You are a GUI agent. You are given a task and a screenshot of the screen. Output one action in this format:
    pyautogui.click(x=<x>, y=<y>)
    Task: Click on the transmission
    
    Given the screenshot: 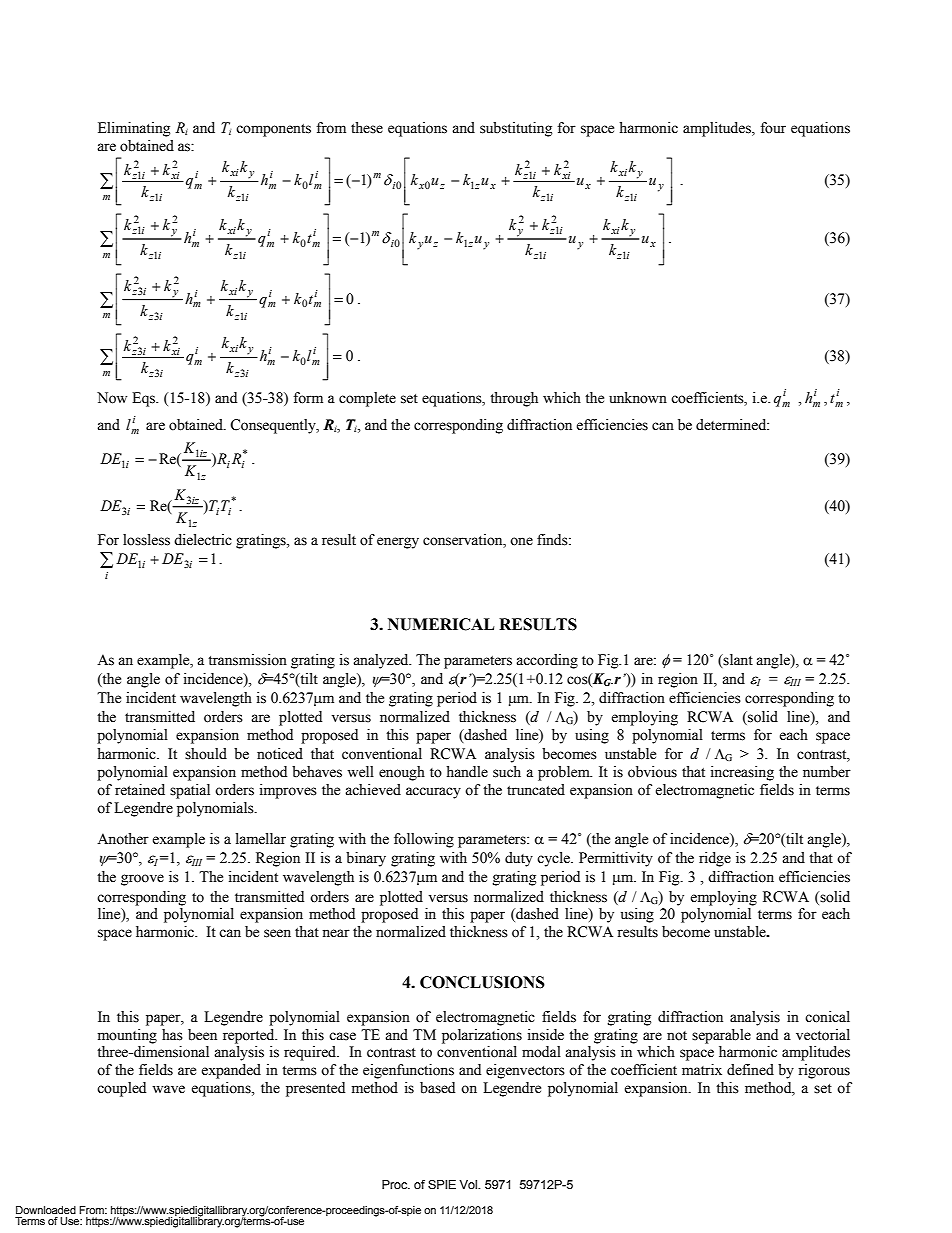 What is the action you would take?
    pyautogui.click(x=247, y=660)
